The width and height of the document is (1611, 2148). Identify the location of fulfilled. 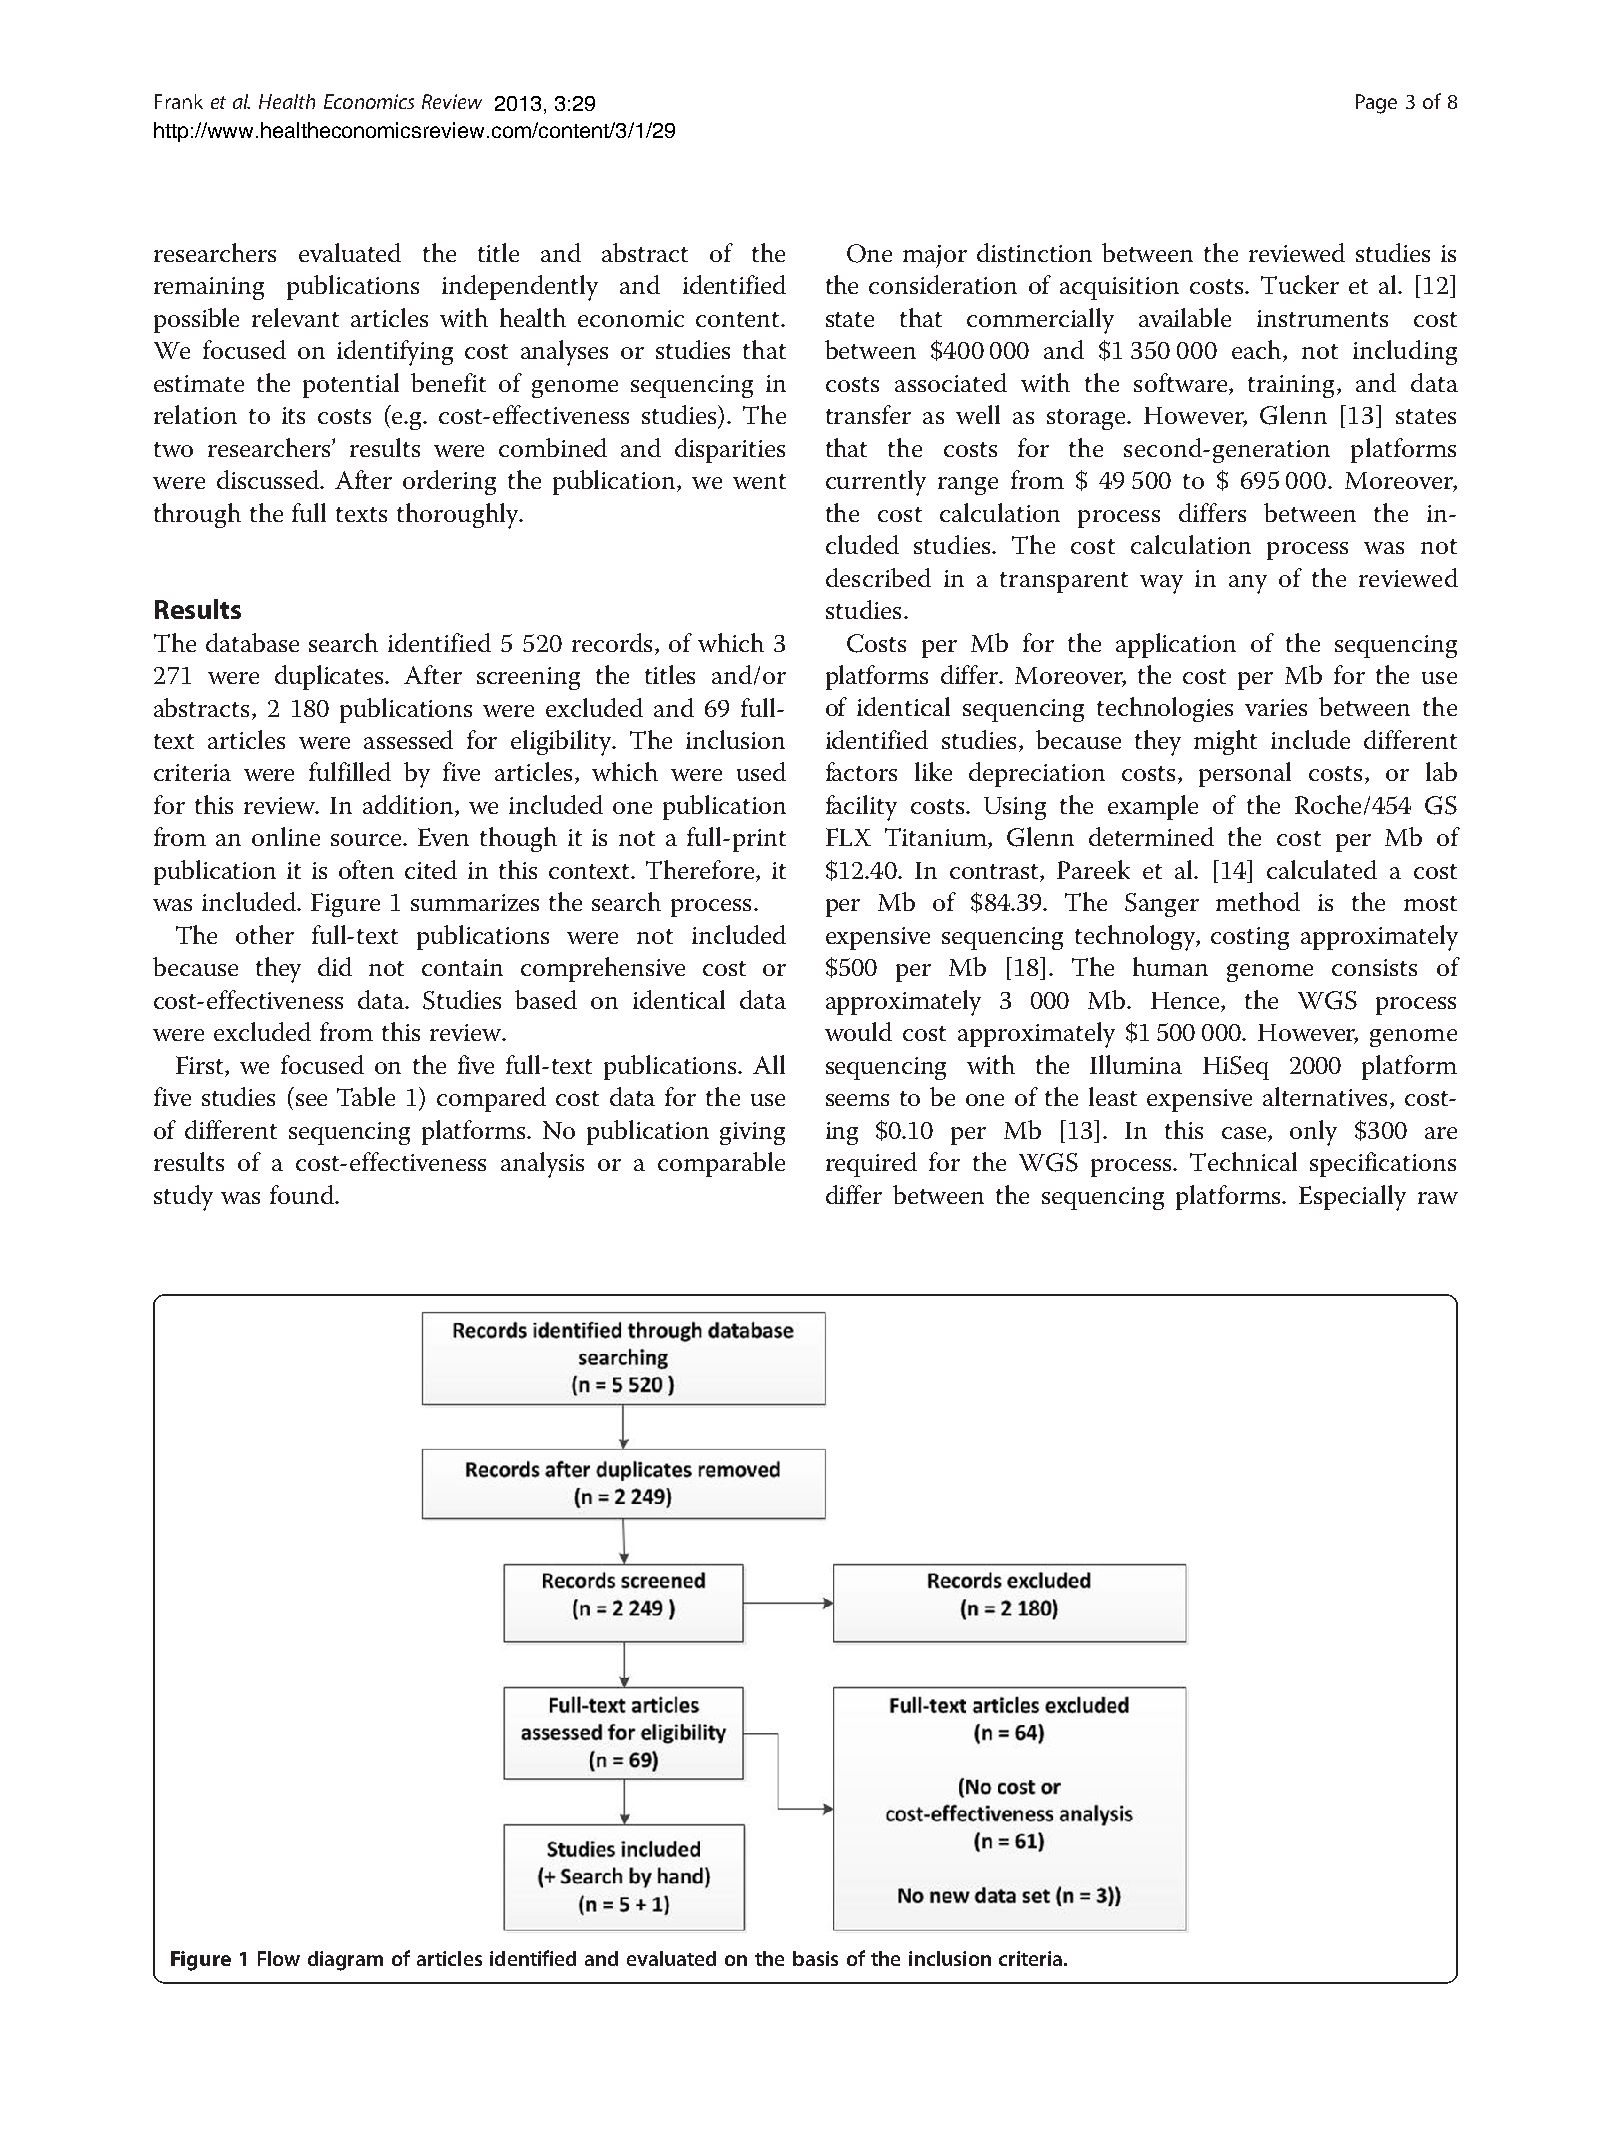
(350, 771).
